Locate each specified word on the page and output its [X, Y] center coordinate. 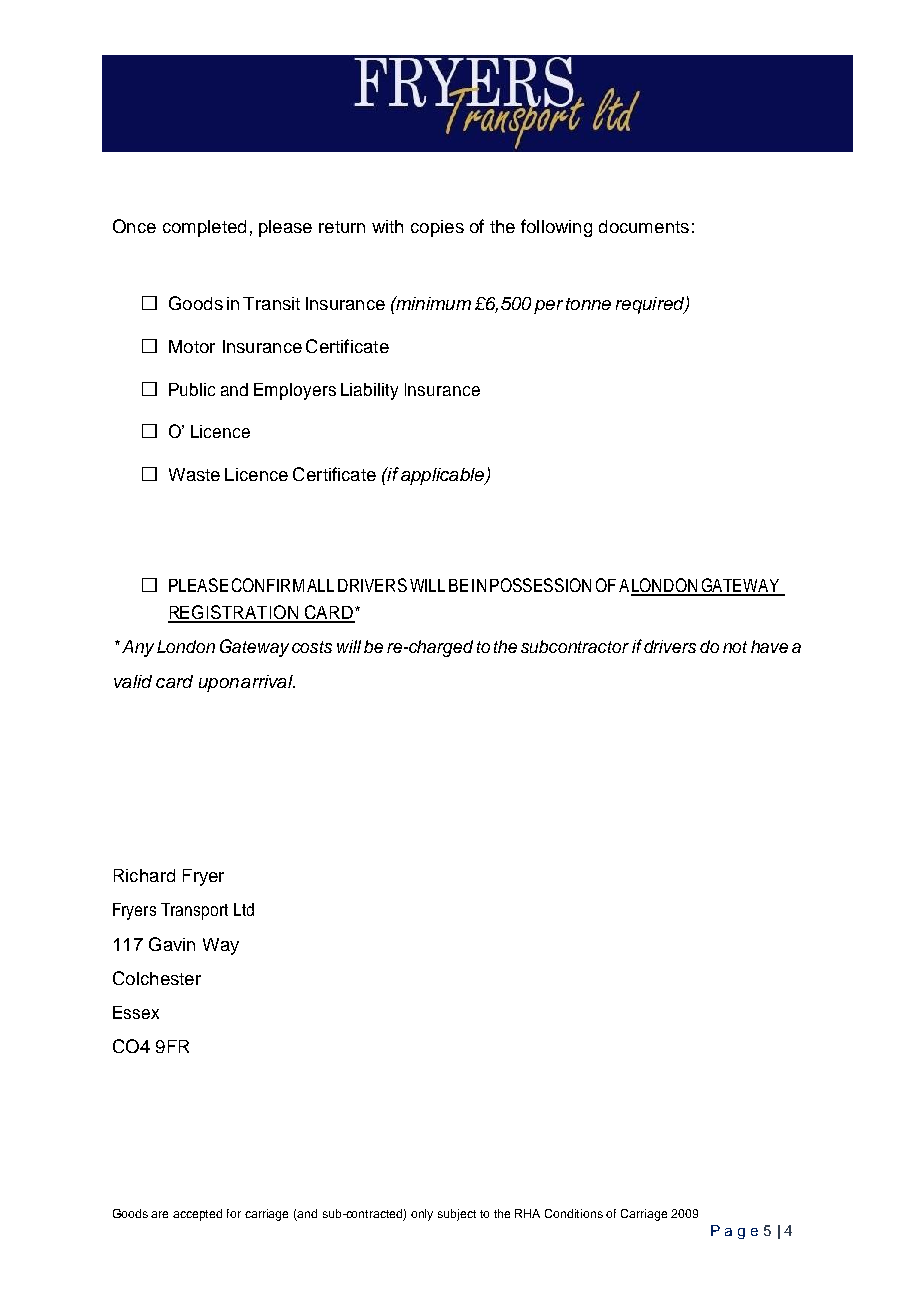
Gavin [172, 944]
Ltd [244, 909]
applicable [442, 476]
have [769, 646]
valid [133, 681]
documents [644, 226]
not [735, 647]
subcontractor [575, 646]
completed [204, 228]
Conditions [574, 1213]
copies [437, 228]
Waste [194, 474]
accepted [197, 1215]
